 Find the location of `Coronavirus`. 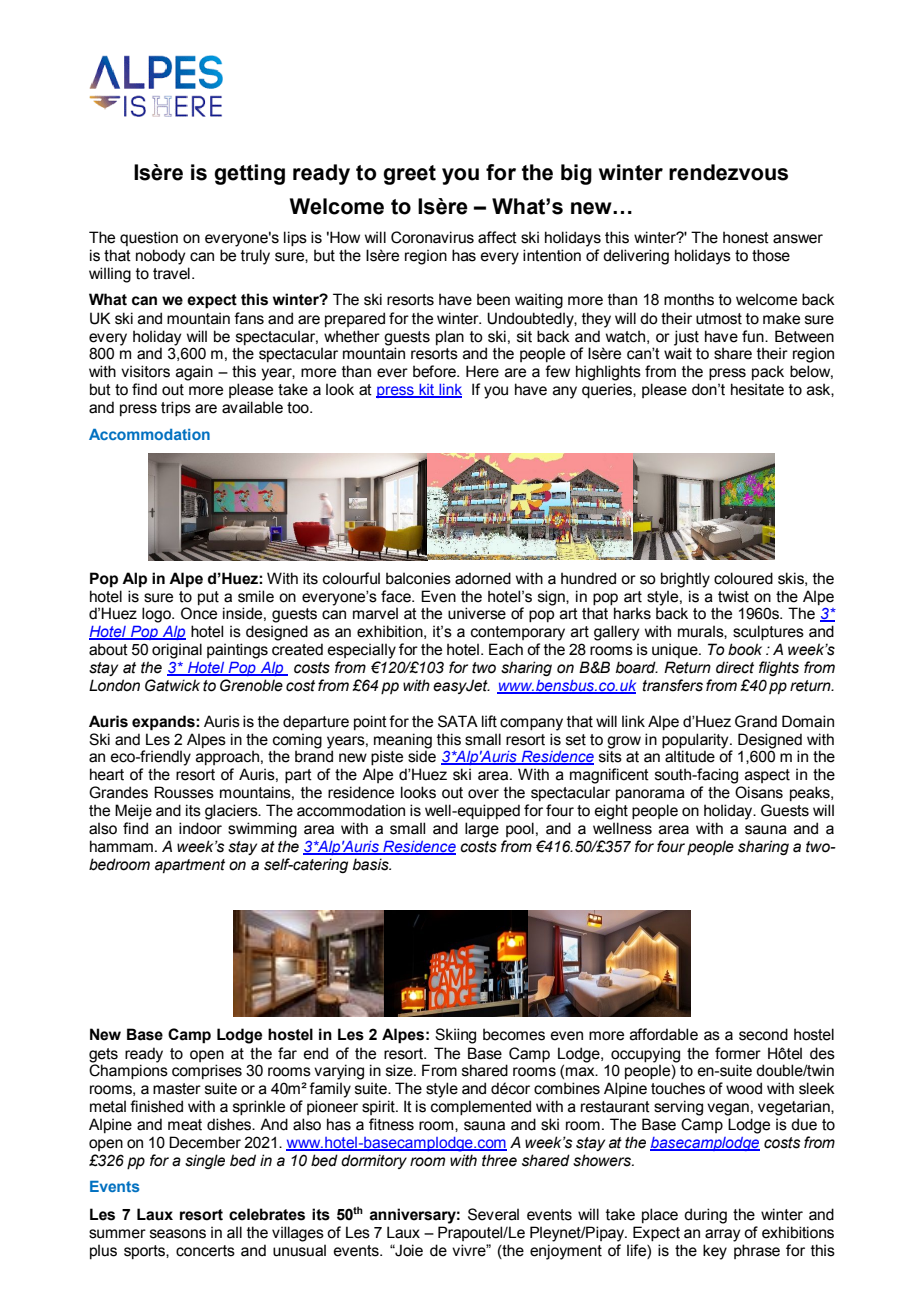

Coronavirus is located at coordinates (432, 237).
